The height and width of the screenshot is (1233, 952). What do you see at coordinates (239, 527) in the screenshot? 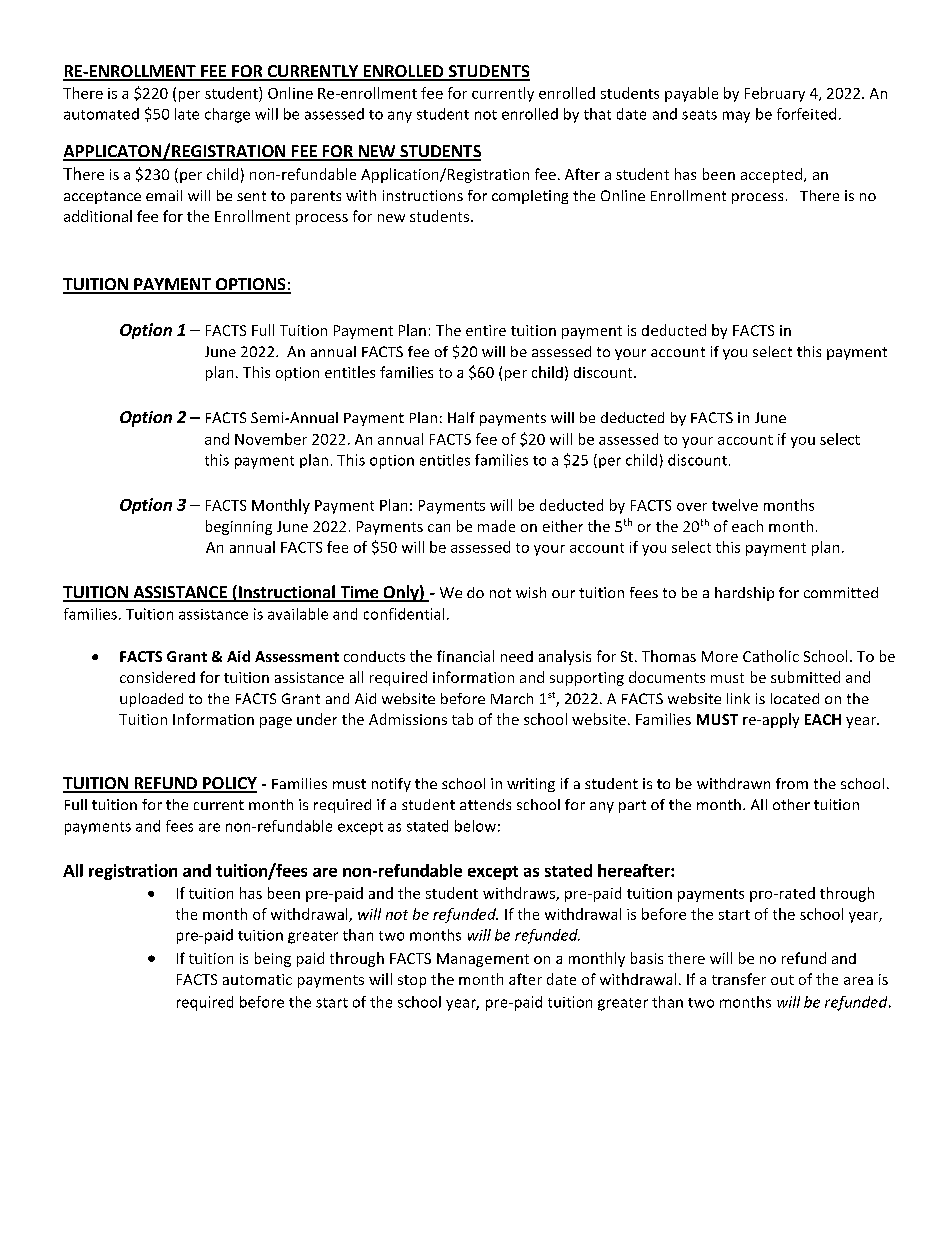
I see `beginning` at bounding box center [239, 527].
